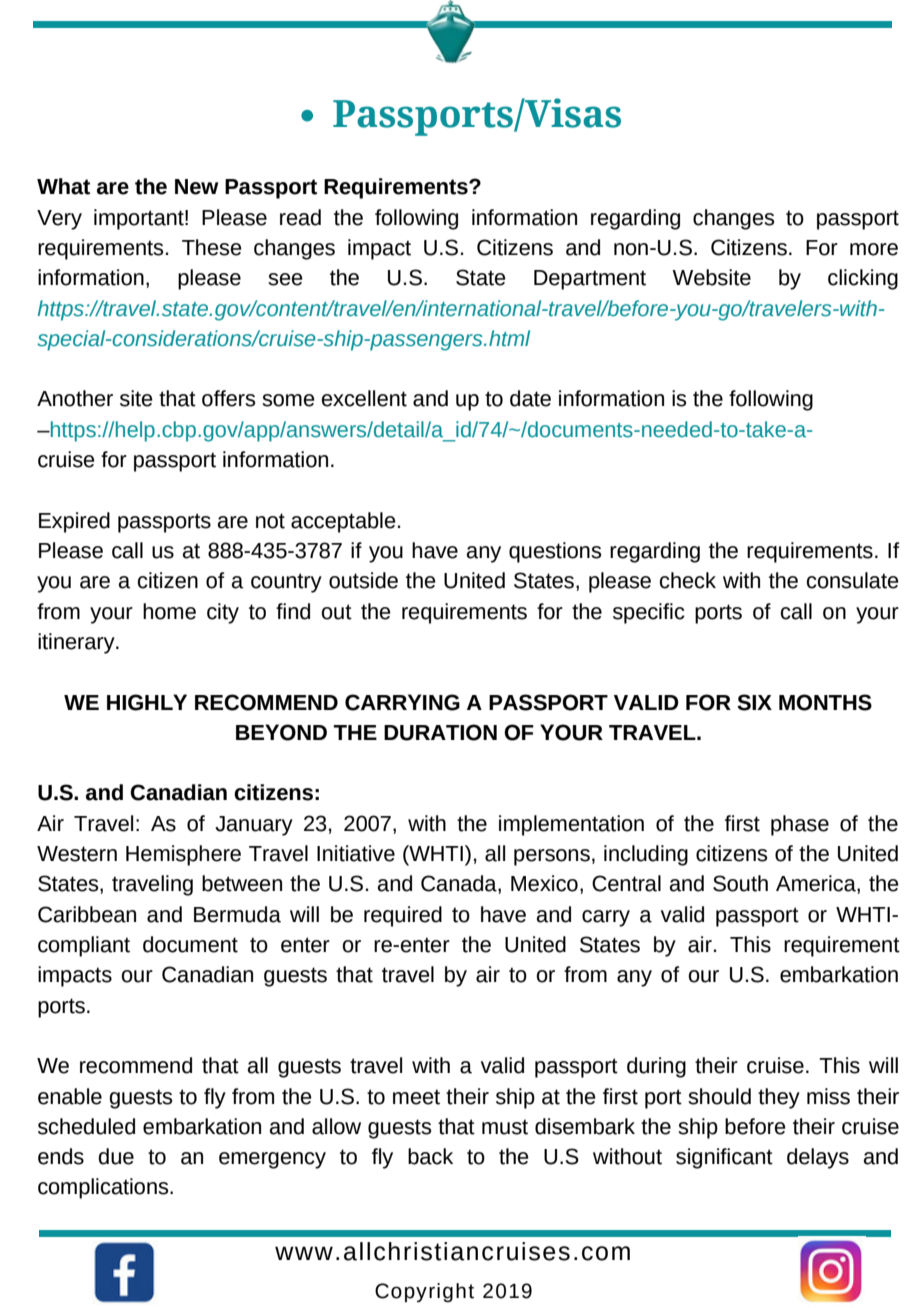 The width and height of the screenshot is (924, 1308). What do you see at coordinates (196, 187) in the screenshot?
I see `New` at bounding box center [196, 187].
